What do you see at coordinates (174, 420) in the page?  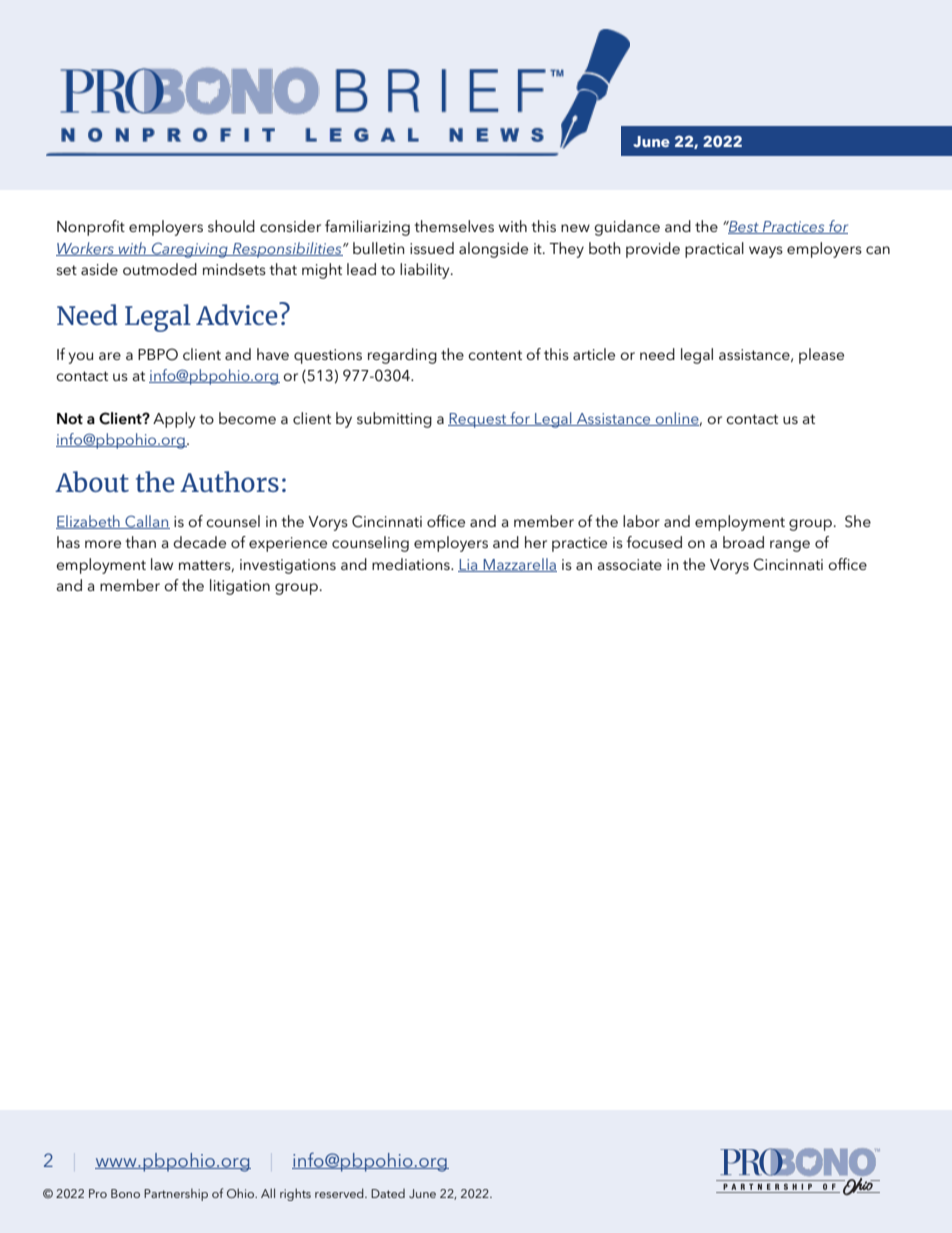 I see `Apply` at bounding box center [174, 420].
